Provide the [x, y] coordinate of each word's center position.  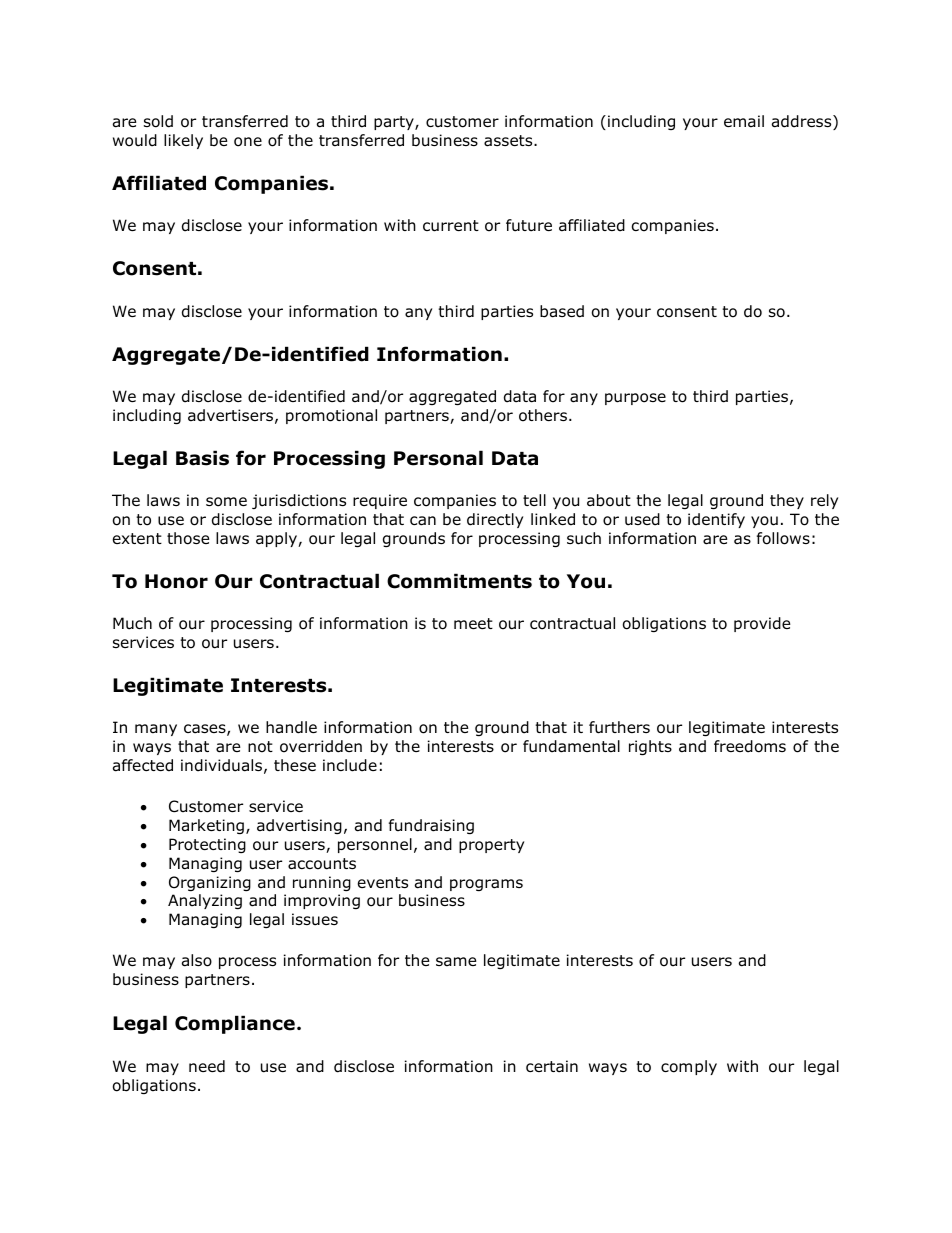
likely [183, 141]
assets [509, 141]
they [787, 501]
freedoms [750, 746]
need [207, 1066]
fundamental [571, 746]
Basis [202, 458]
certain [552, 1066]
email [744, 121]
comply [689, 1067]
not [260, 747]
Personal [438, 458]
